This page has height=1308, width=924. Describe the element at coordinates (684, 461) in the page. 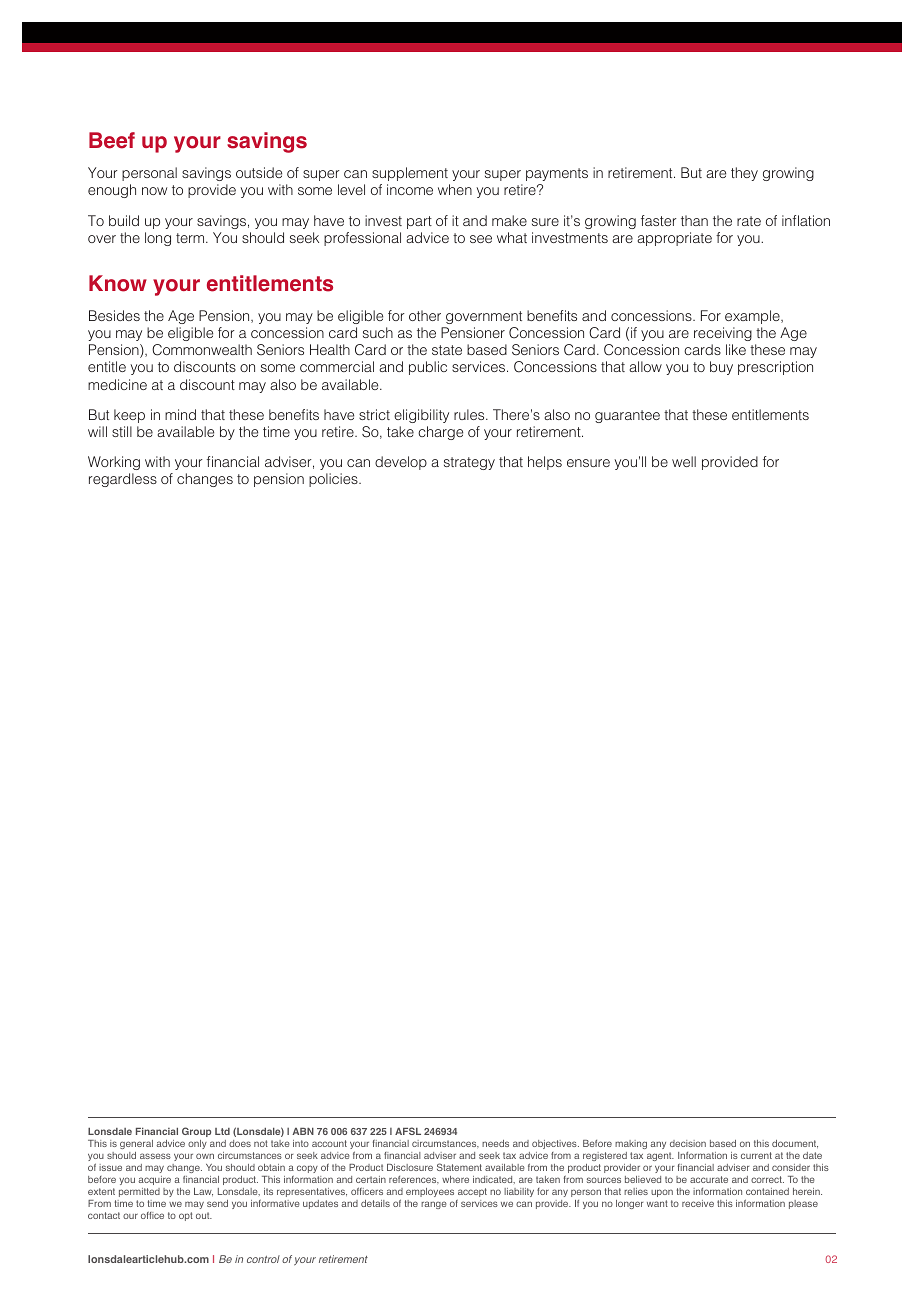

I see `well` at that location.
